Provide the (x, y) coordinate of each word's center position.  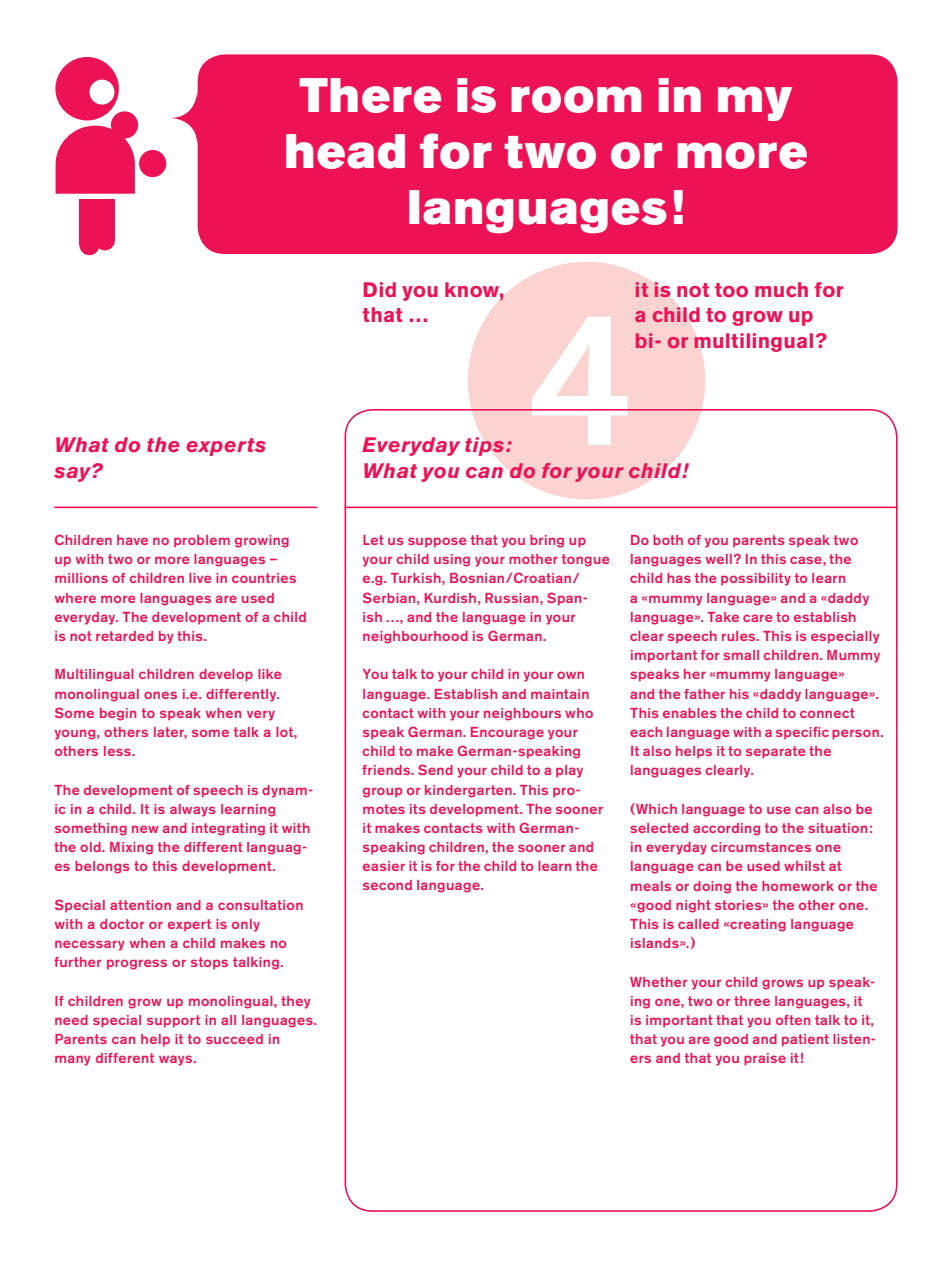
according (726, 829)
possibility (756, 579)
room (576, 99)
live (200, 578)
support (173, 1021)
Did (379, 289)
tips (484, 446)
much (781, 289)
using (452, 560)
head (345, 151)
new (145, 829)
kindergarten (469, 791)
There (370, 95)
